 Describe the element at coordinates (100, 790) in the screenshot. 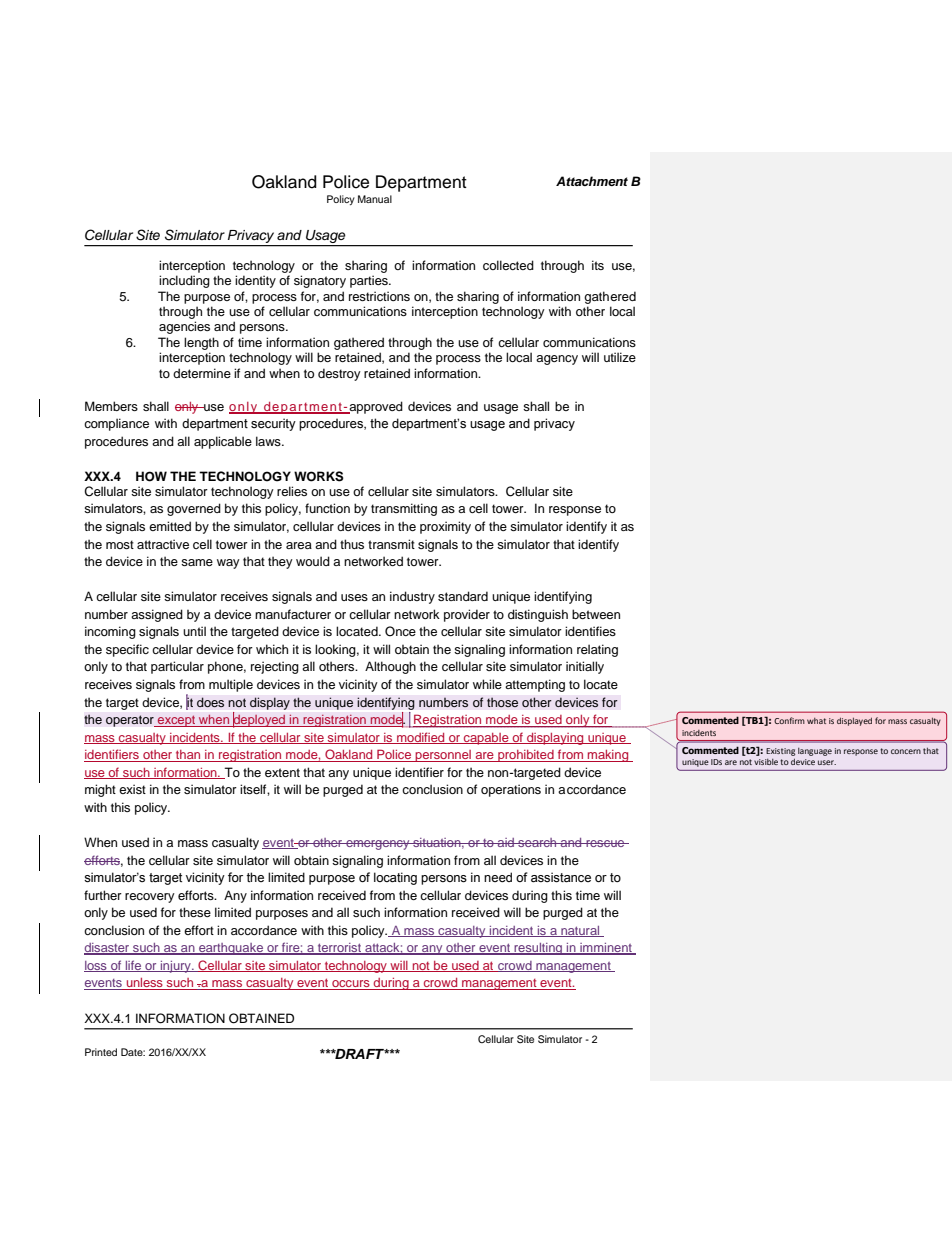

I see `might` at that location.
